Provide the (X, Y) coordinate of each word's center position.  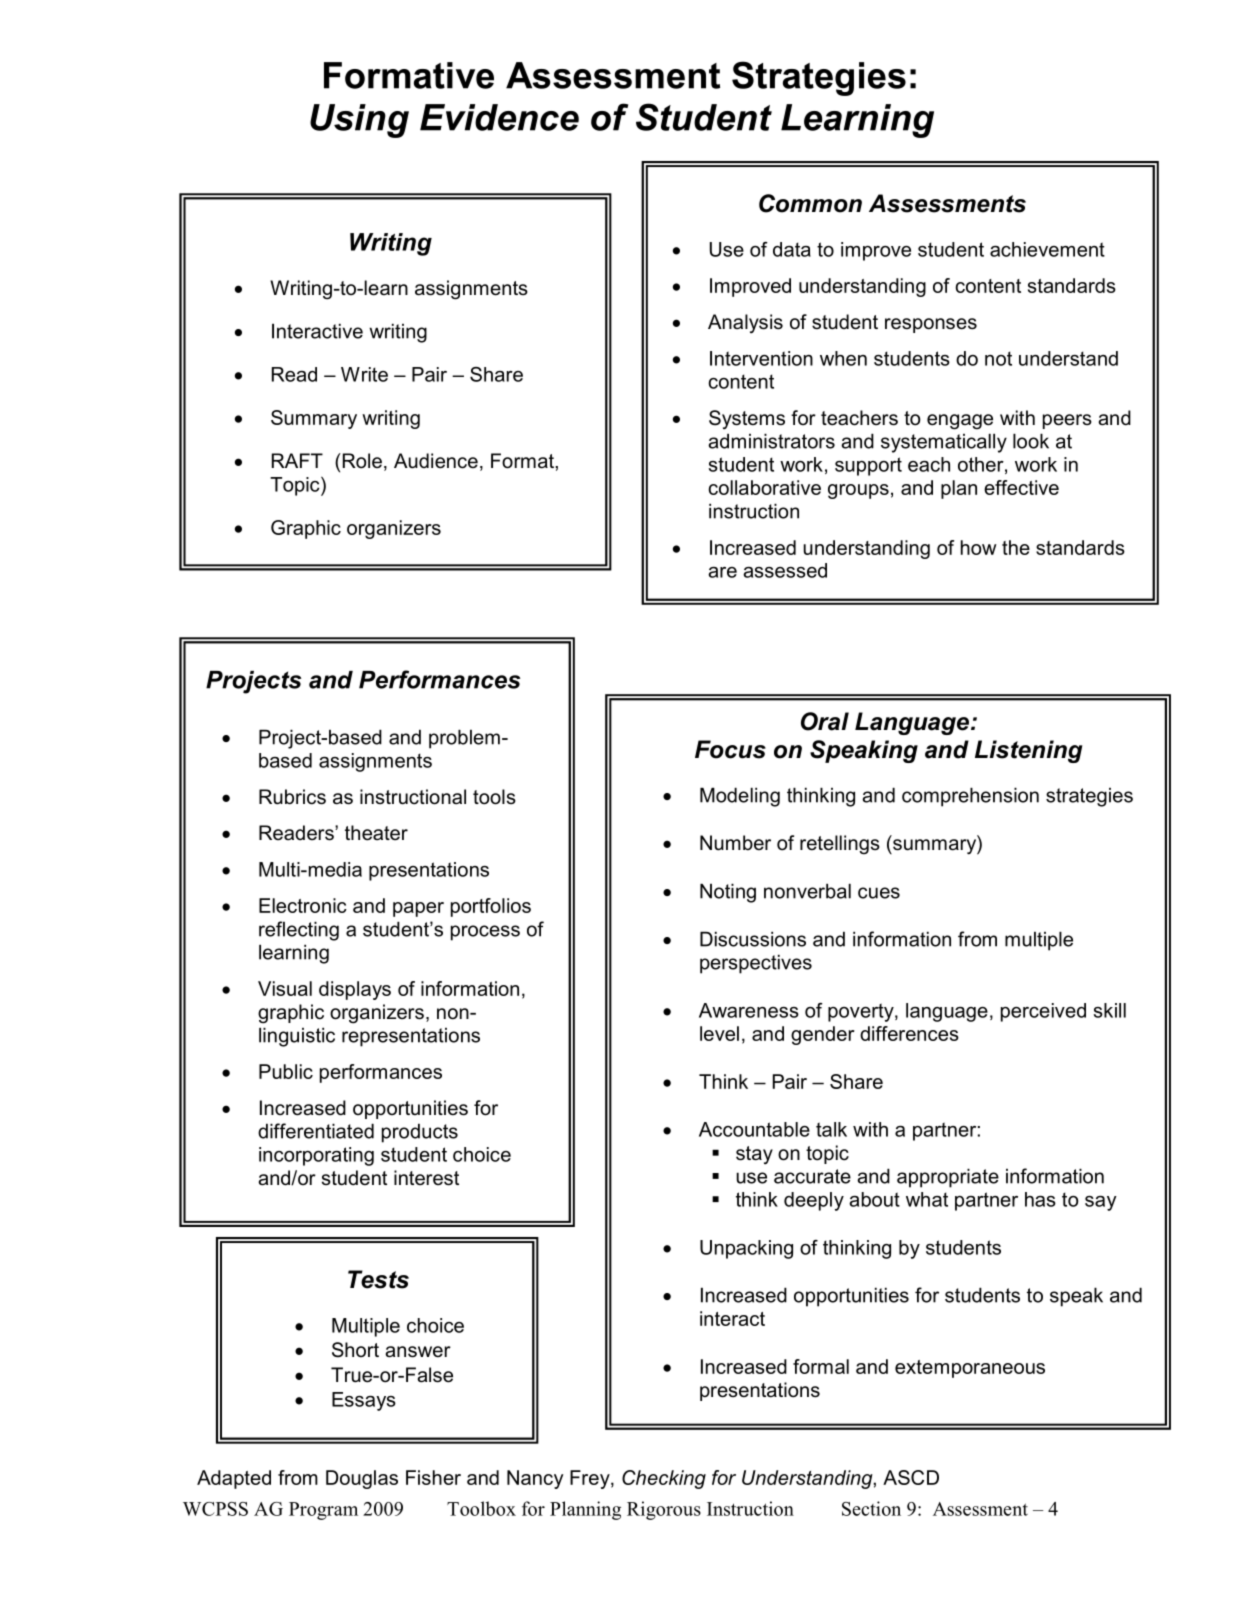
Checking (664, 1479)
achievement (1047, 249)
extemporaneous (970, 1369)
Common (810, 203)
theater (376, 833)
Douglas (362, 1479)
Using (359, 121)
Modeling (740, 797)
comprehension (970, 797)
